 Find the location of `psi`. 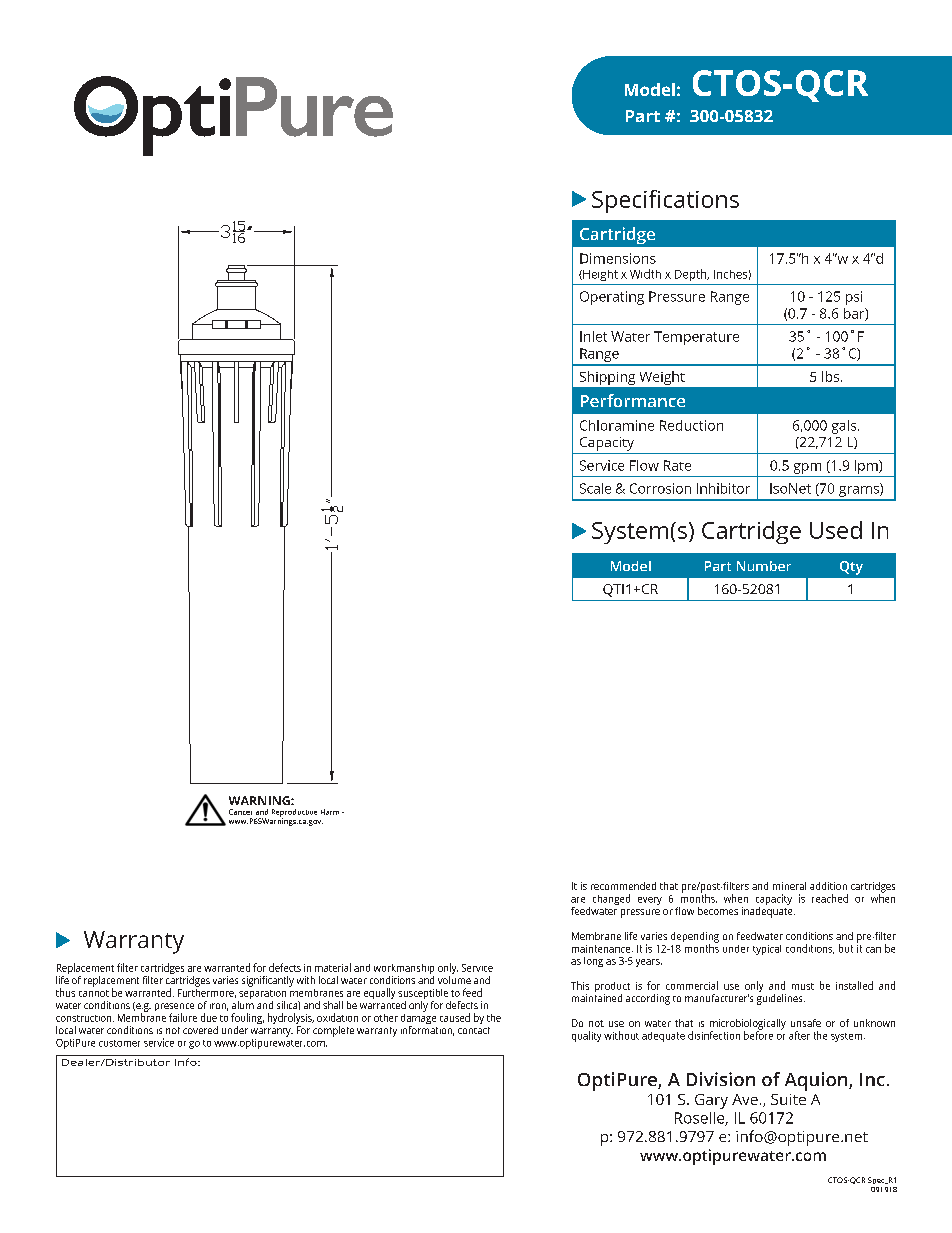

psi is located at coordinates (854, 298).
